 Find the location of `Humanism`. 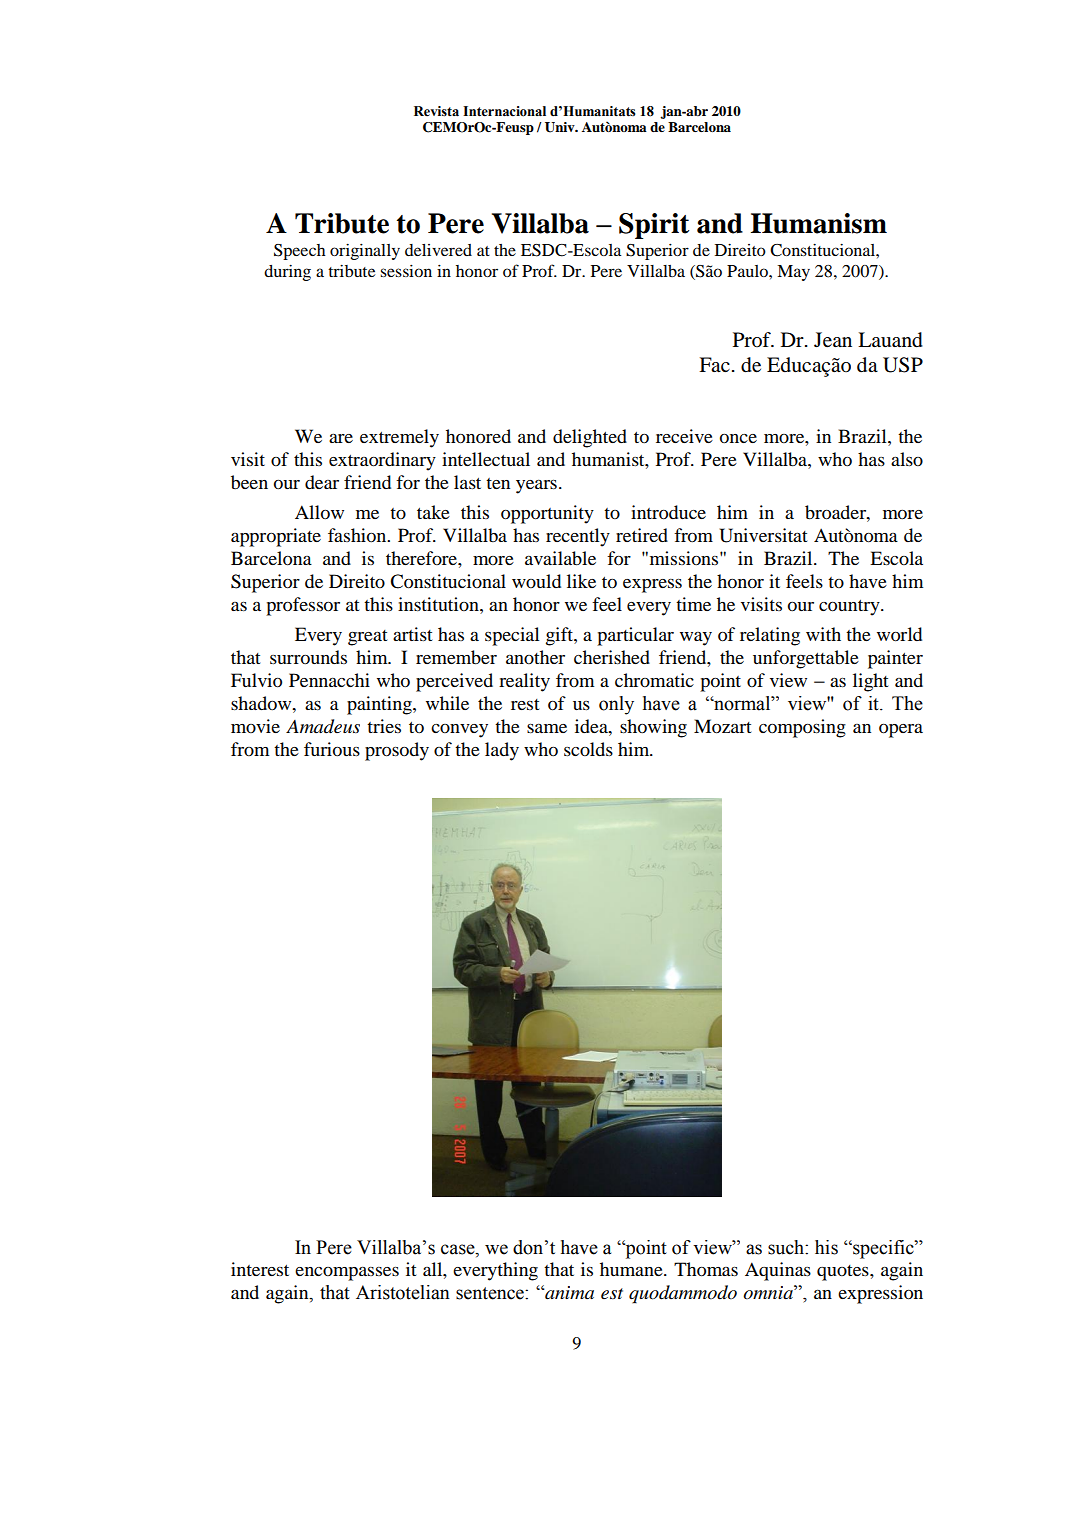

Humanism is located at coordinates (819, 223).
